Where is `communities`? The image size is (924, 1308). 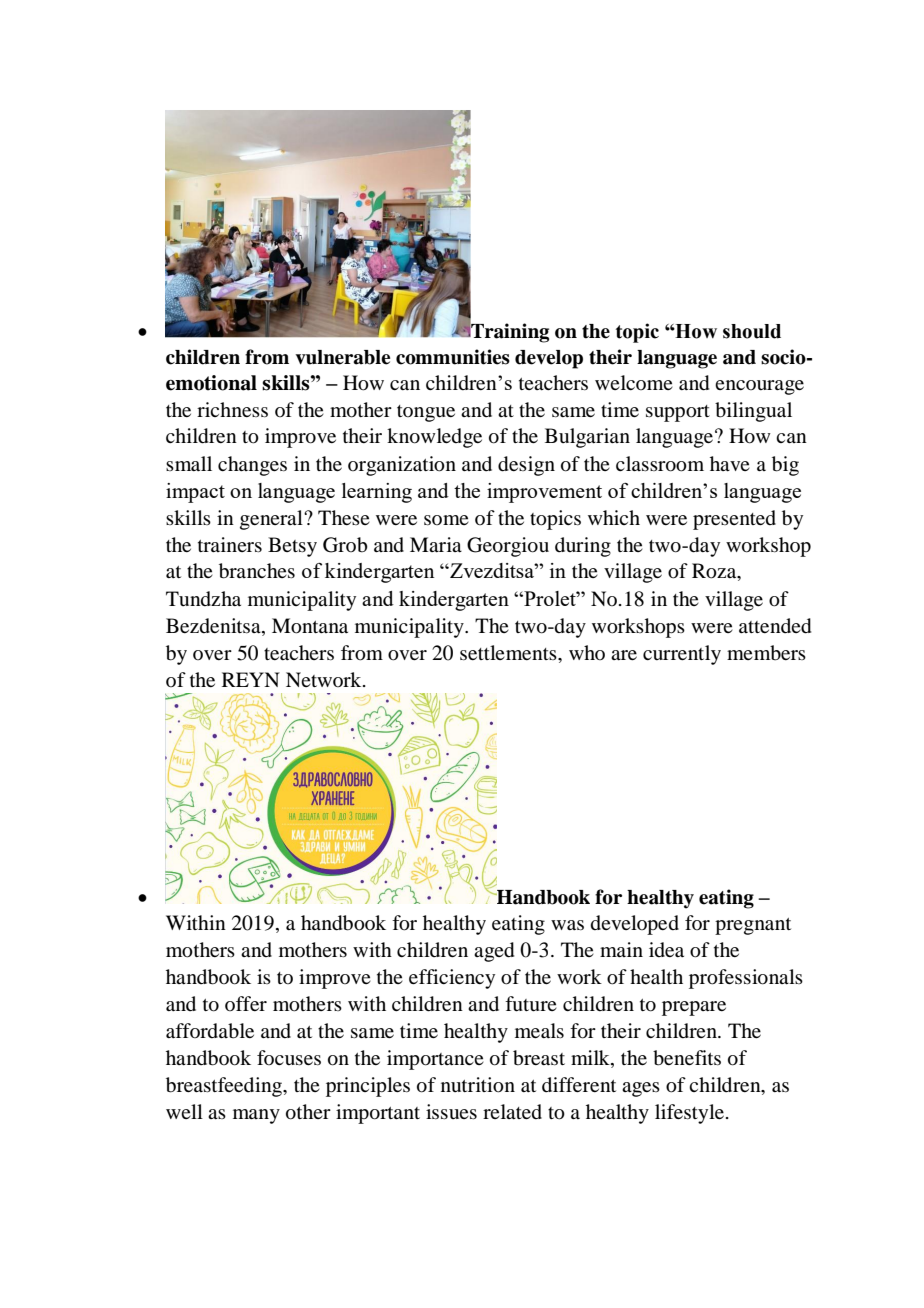
communities is located at coordinates (453, 357).
